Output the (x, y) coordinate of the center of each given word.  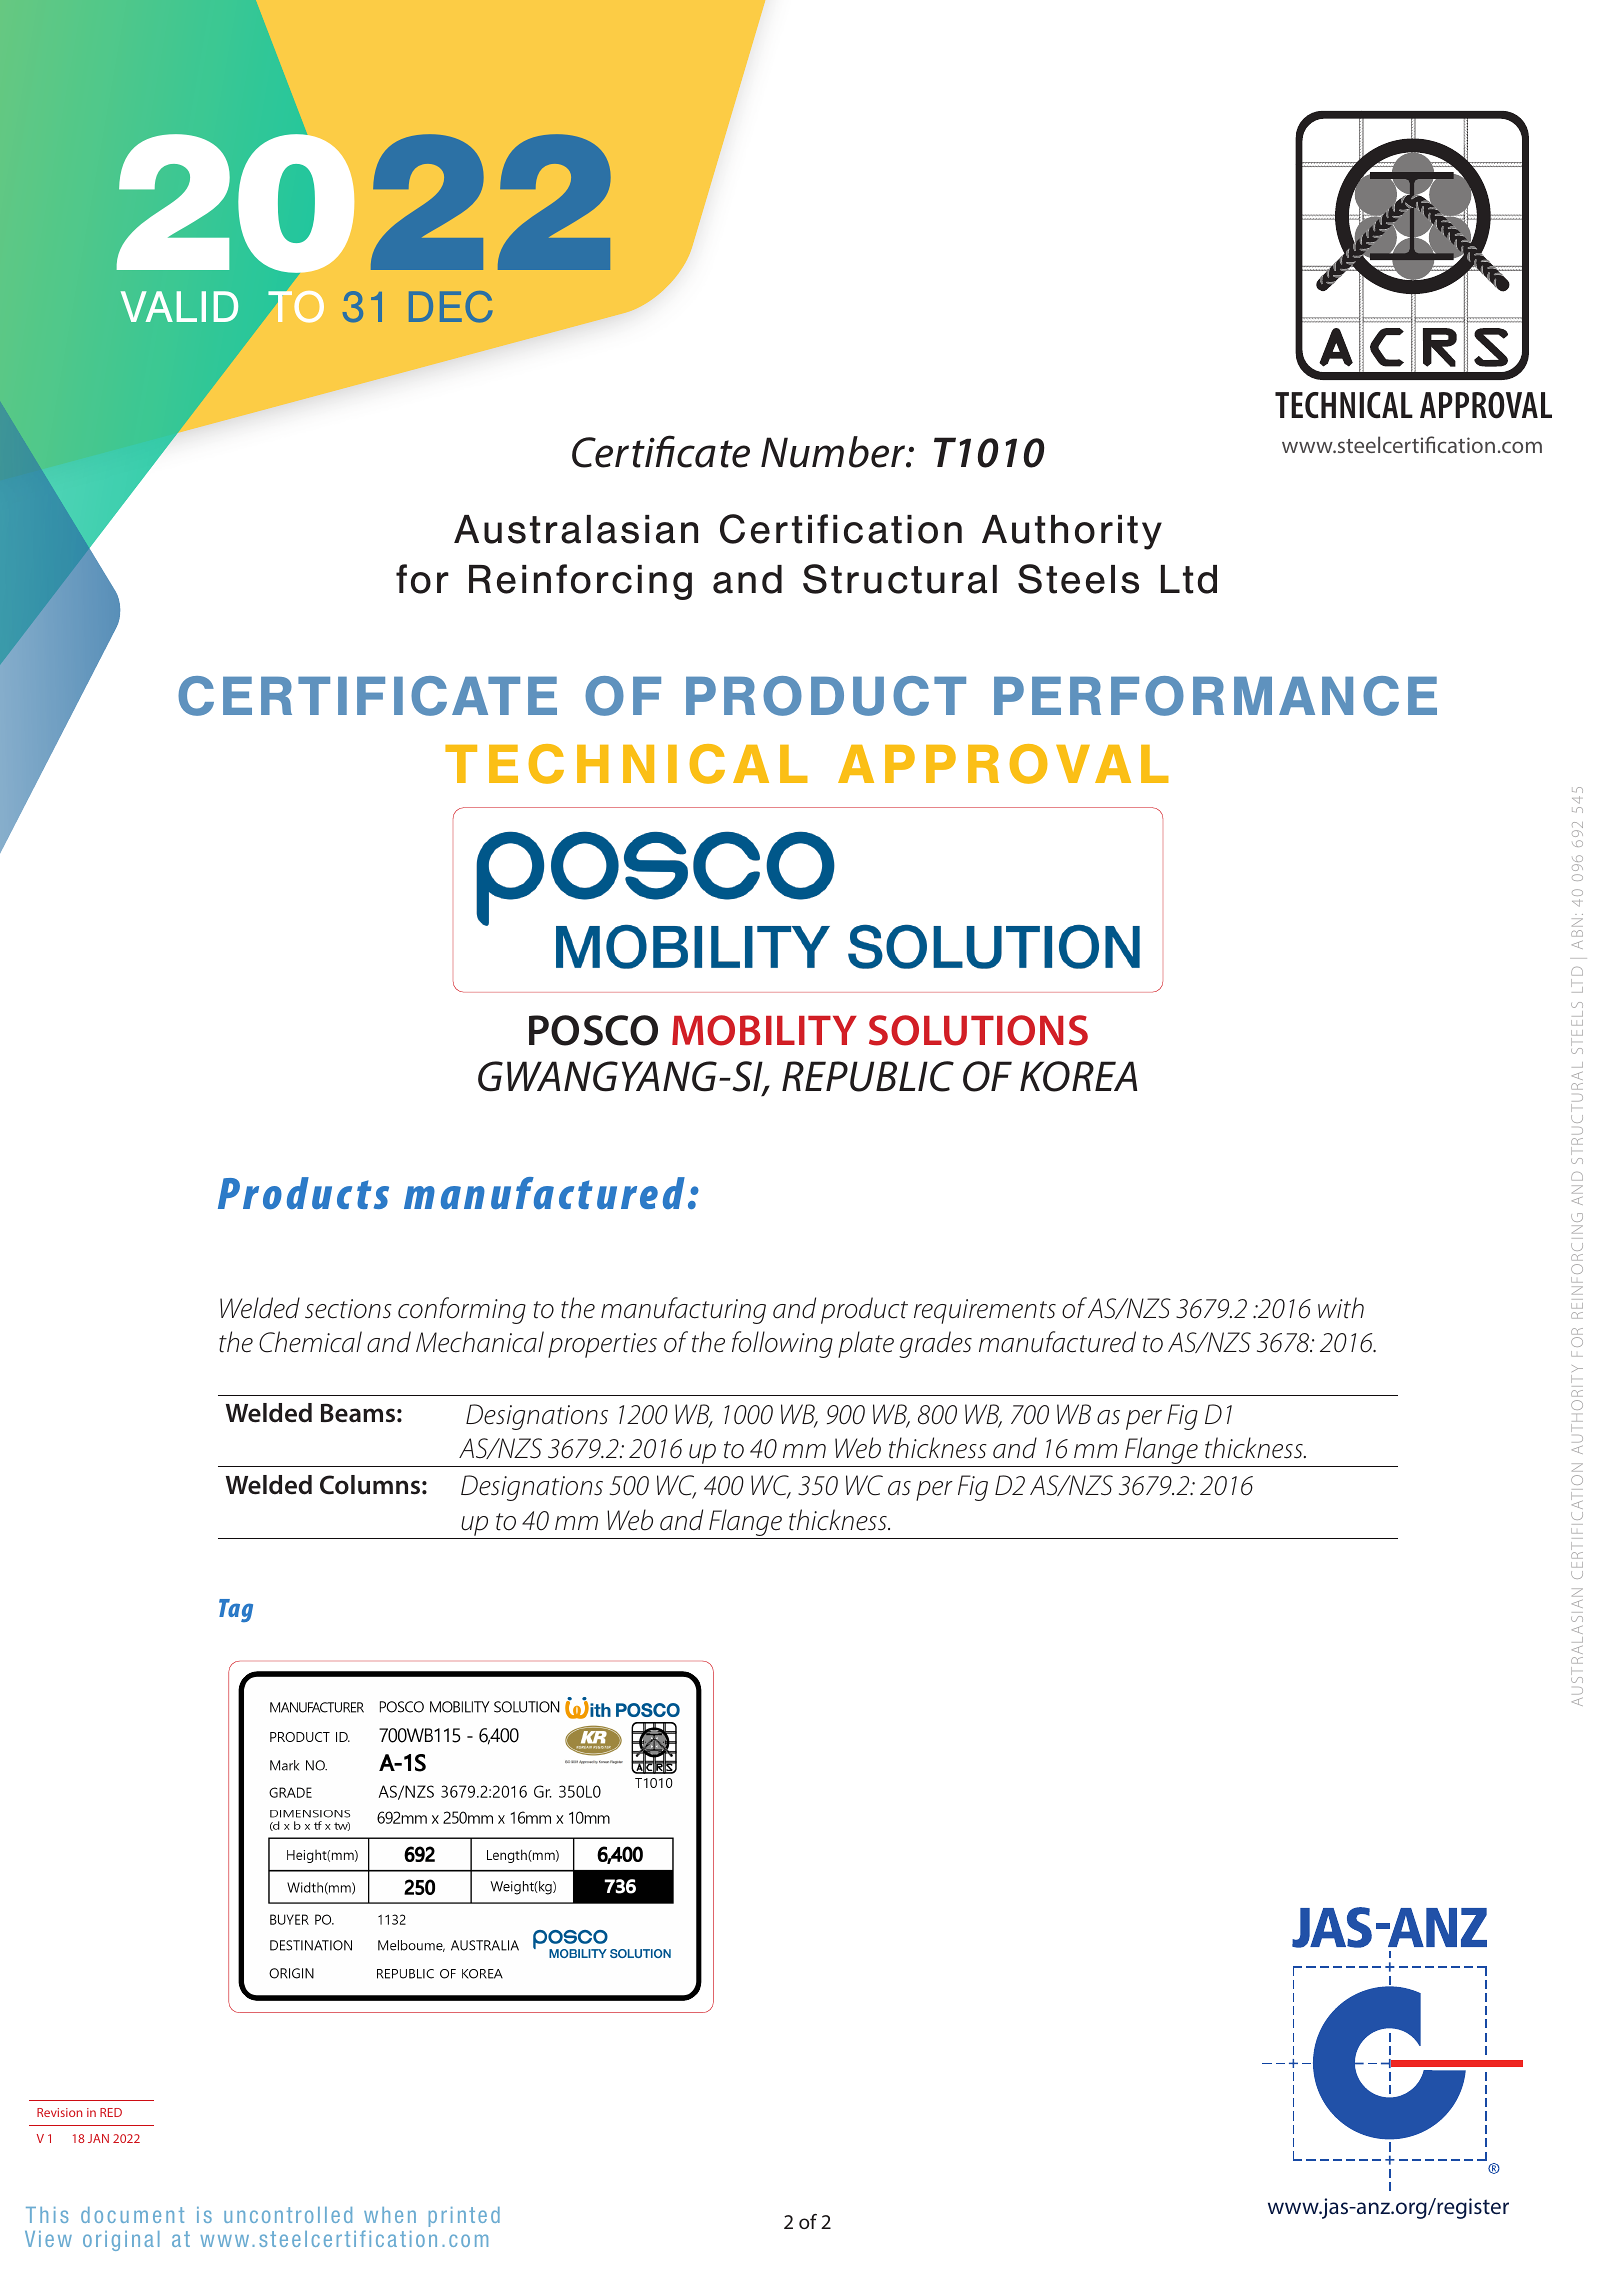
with (1341, 1308)
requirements (985, 1311)
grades (935, 1344)
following (782, 1344)
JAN (98, 2138)
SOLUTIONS (978, 1030)
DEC (450, 306)
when (390, 2215)
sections (348, 1309)
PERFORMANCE (1215, 696)
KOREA (1078, 1076)
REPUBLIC (868, 1076)
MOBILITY (764, 1030)
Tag (236, 1610)
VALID (179, 306)
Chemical (310, 1342)
